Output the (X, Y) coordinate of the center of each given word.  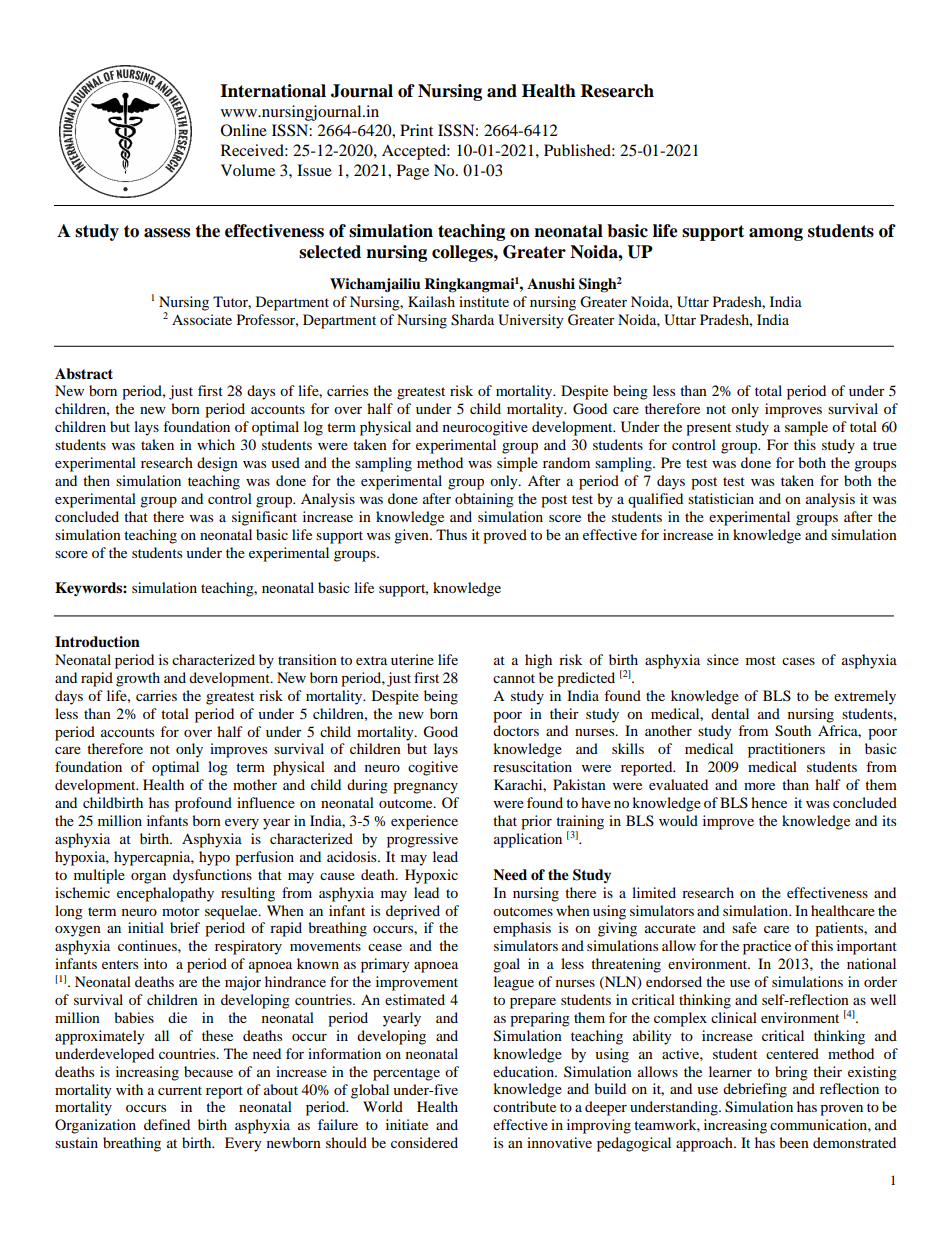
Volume (248, 170)
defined (167, 1124)
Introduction (97, 642)
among (776, 234)
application (528, 840)
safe (744, 927)
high (538, 661)
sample (806, 428)
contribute (524, 1106)
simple (517, 464)
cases (798, 661)
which (216, 444)
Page (413, 172)
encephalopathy (165, 894)
